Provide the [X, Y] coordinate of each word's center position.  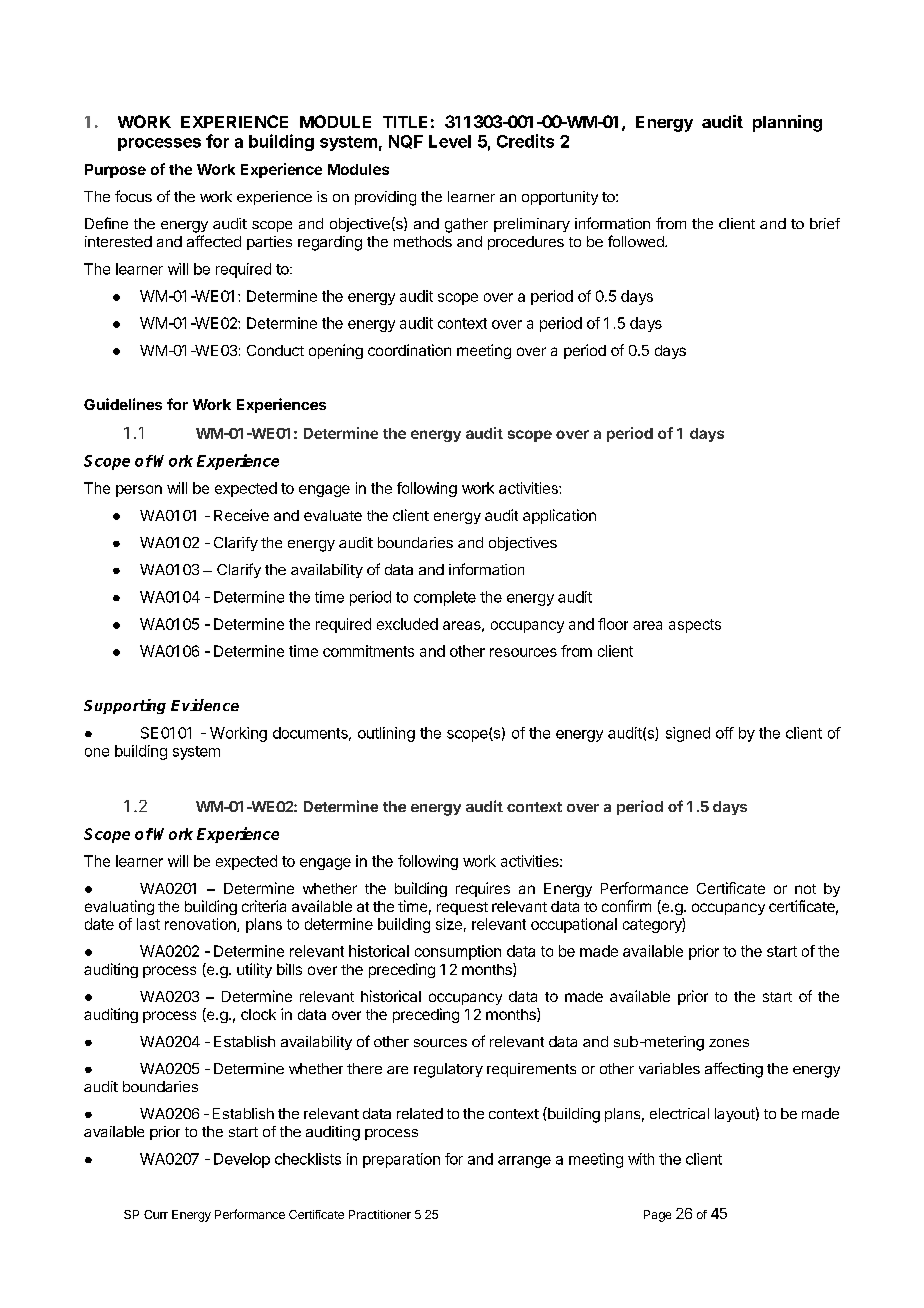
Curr [156, 1214]
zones [729, 1043]
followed [637, 241]
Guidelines [123, 404]
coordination [409, 350]
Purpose [115, 171]
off [725, 733]
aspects [695, 626]
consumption [458, 952]
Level [450, 141]
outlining [386, 734]
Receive [241, 515]
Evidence [205, 705]
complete [445, 598]
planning [787, 123]
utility [254, 970]
